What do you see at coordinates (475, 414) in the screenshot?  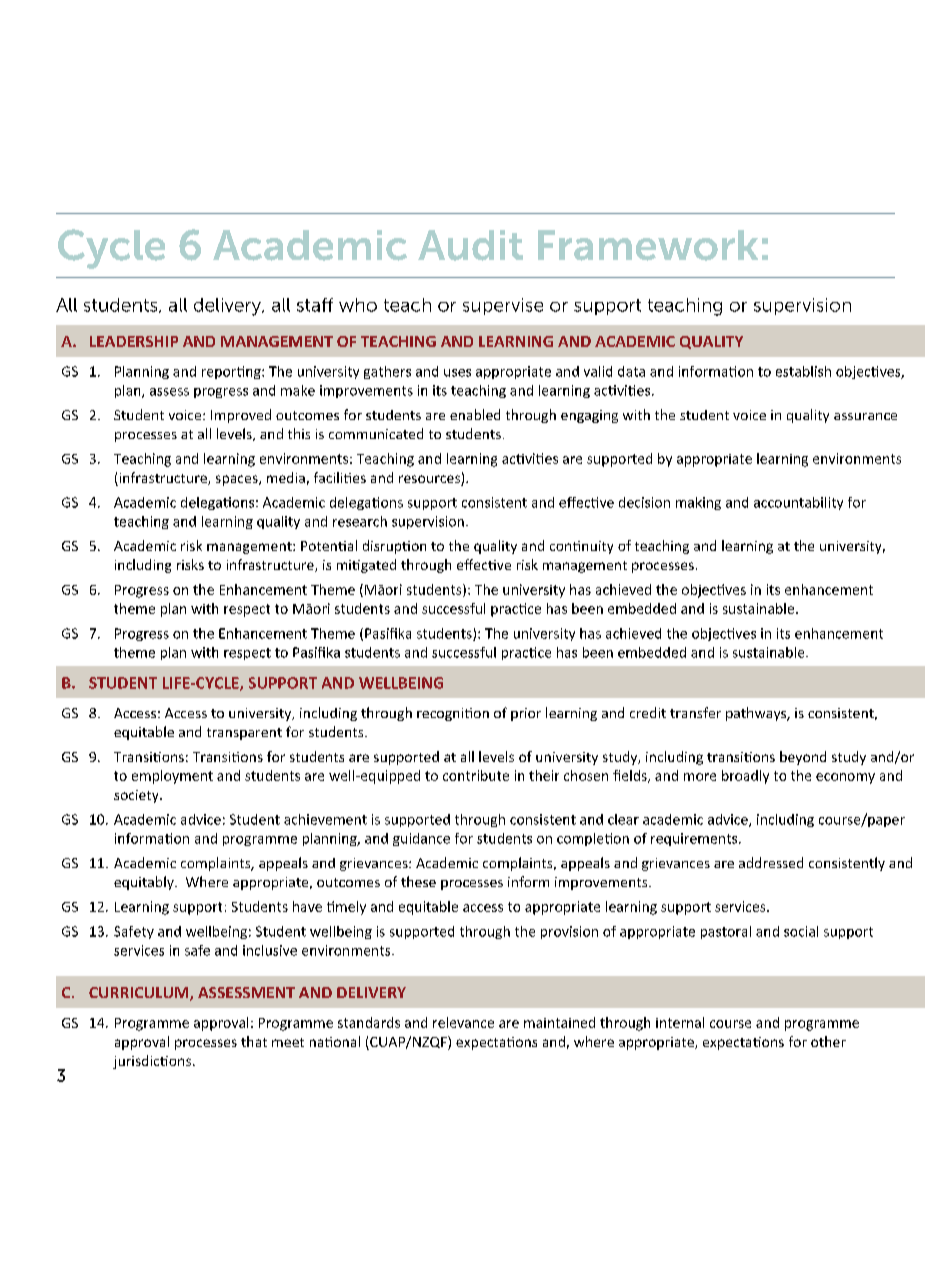 I see `enabled` at bounding box center [475, 414].
